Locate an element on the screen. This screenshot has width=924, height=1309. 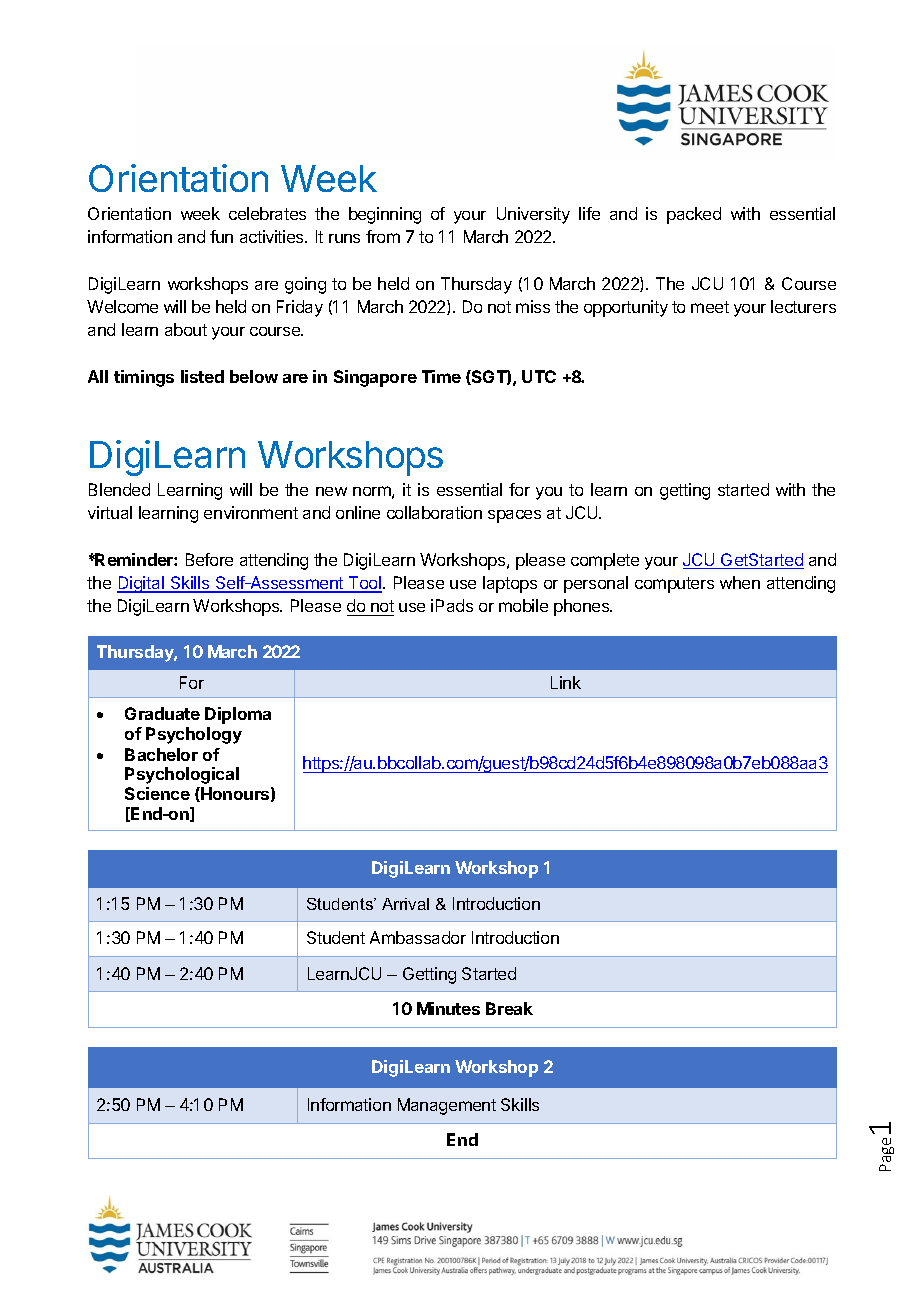
Management is located at coordinates (447, 1106).
